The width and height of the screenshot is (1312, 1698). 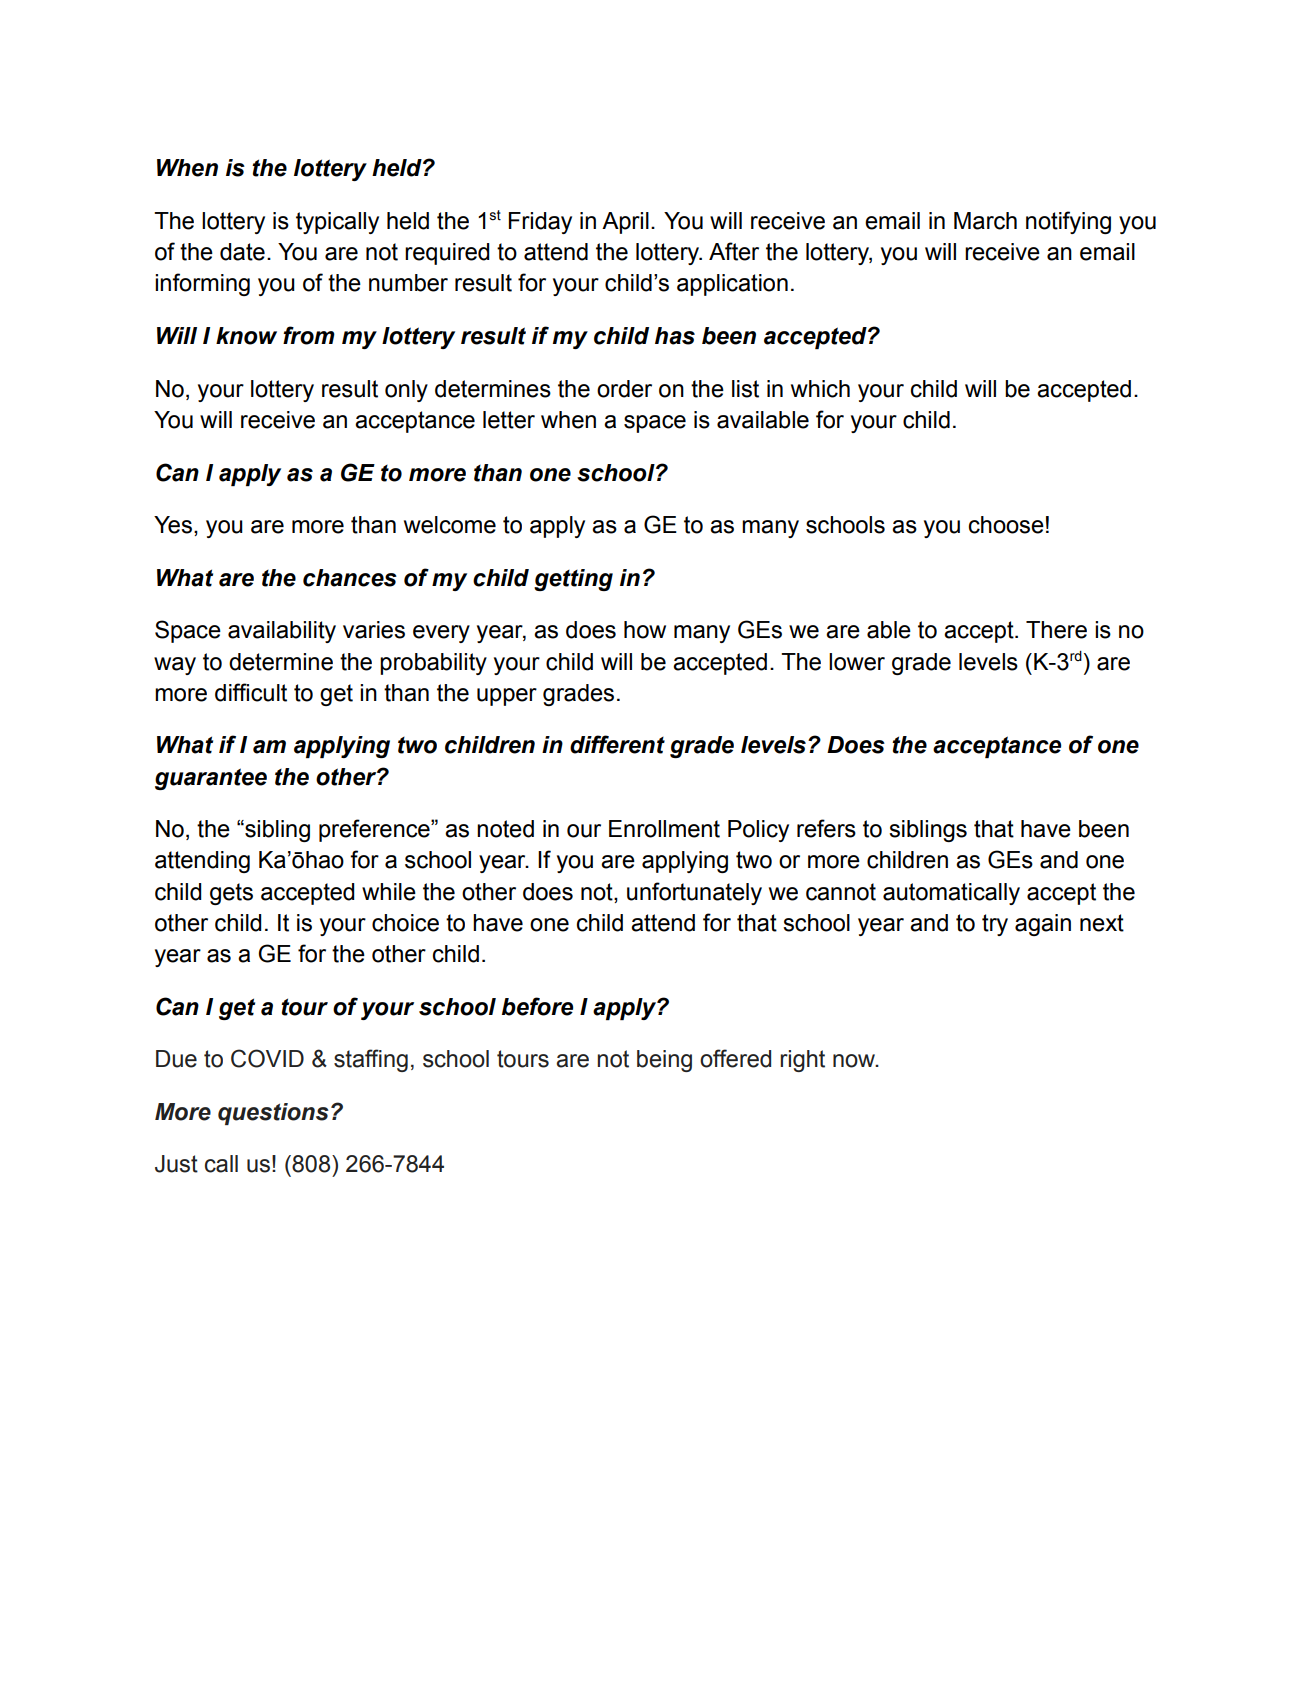 What do you see at coordinates (242, 252) in the screenshot?
I see `date` at bounding box center [242, 252].
